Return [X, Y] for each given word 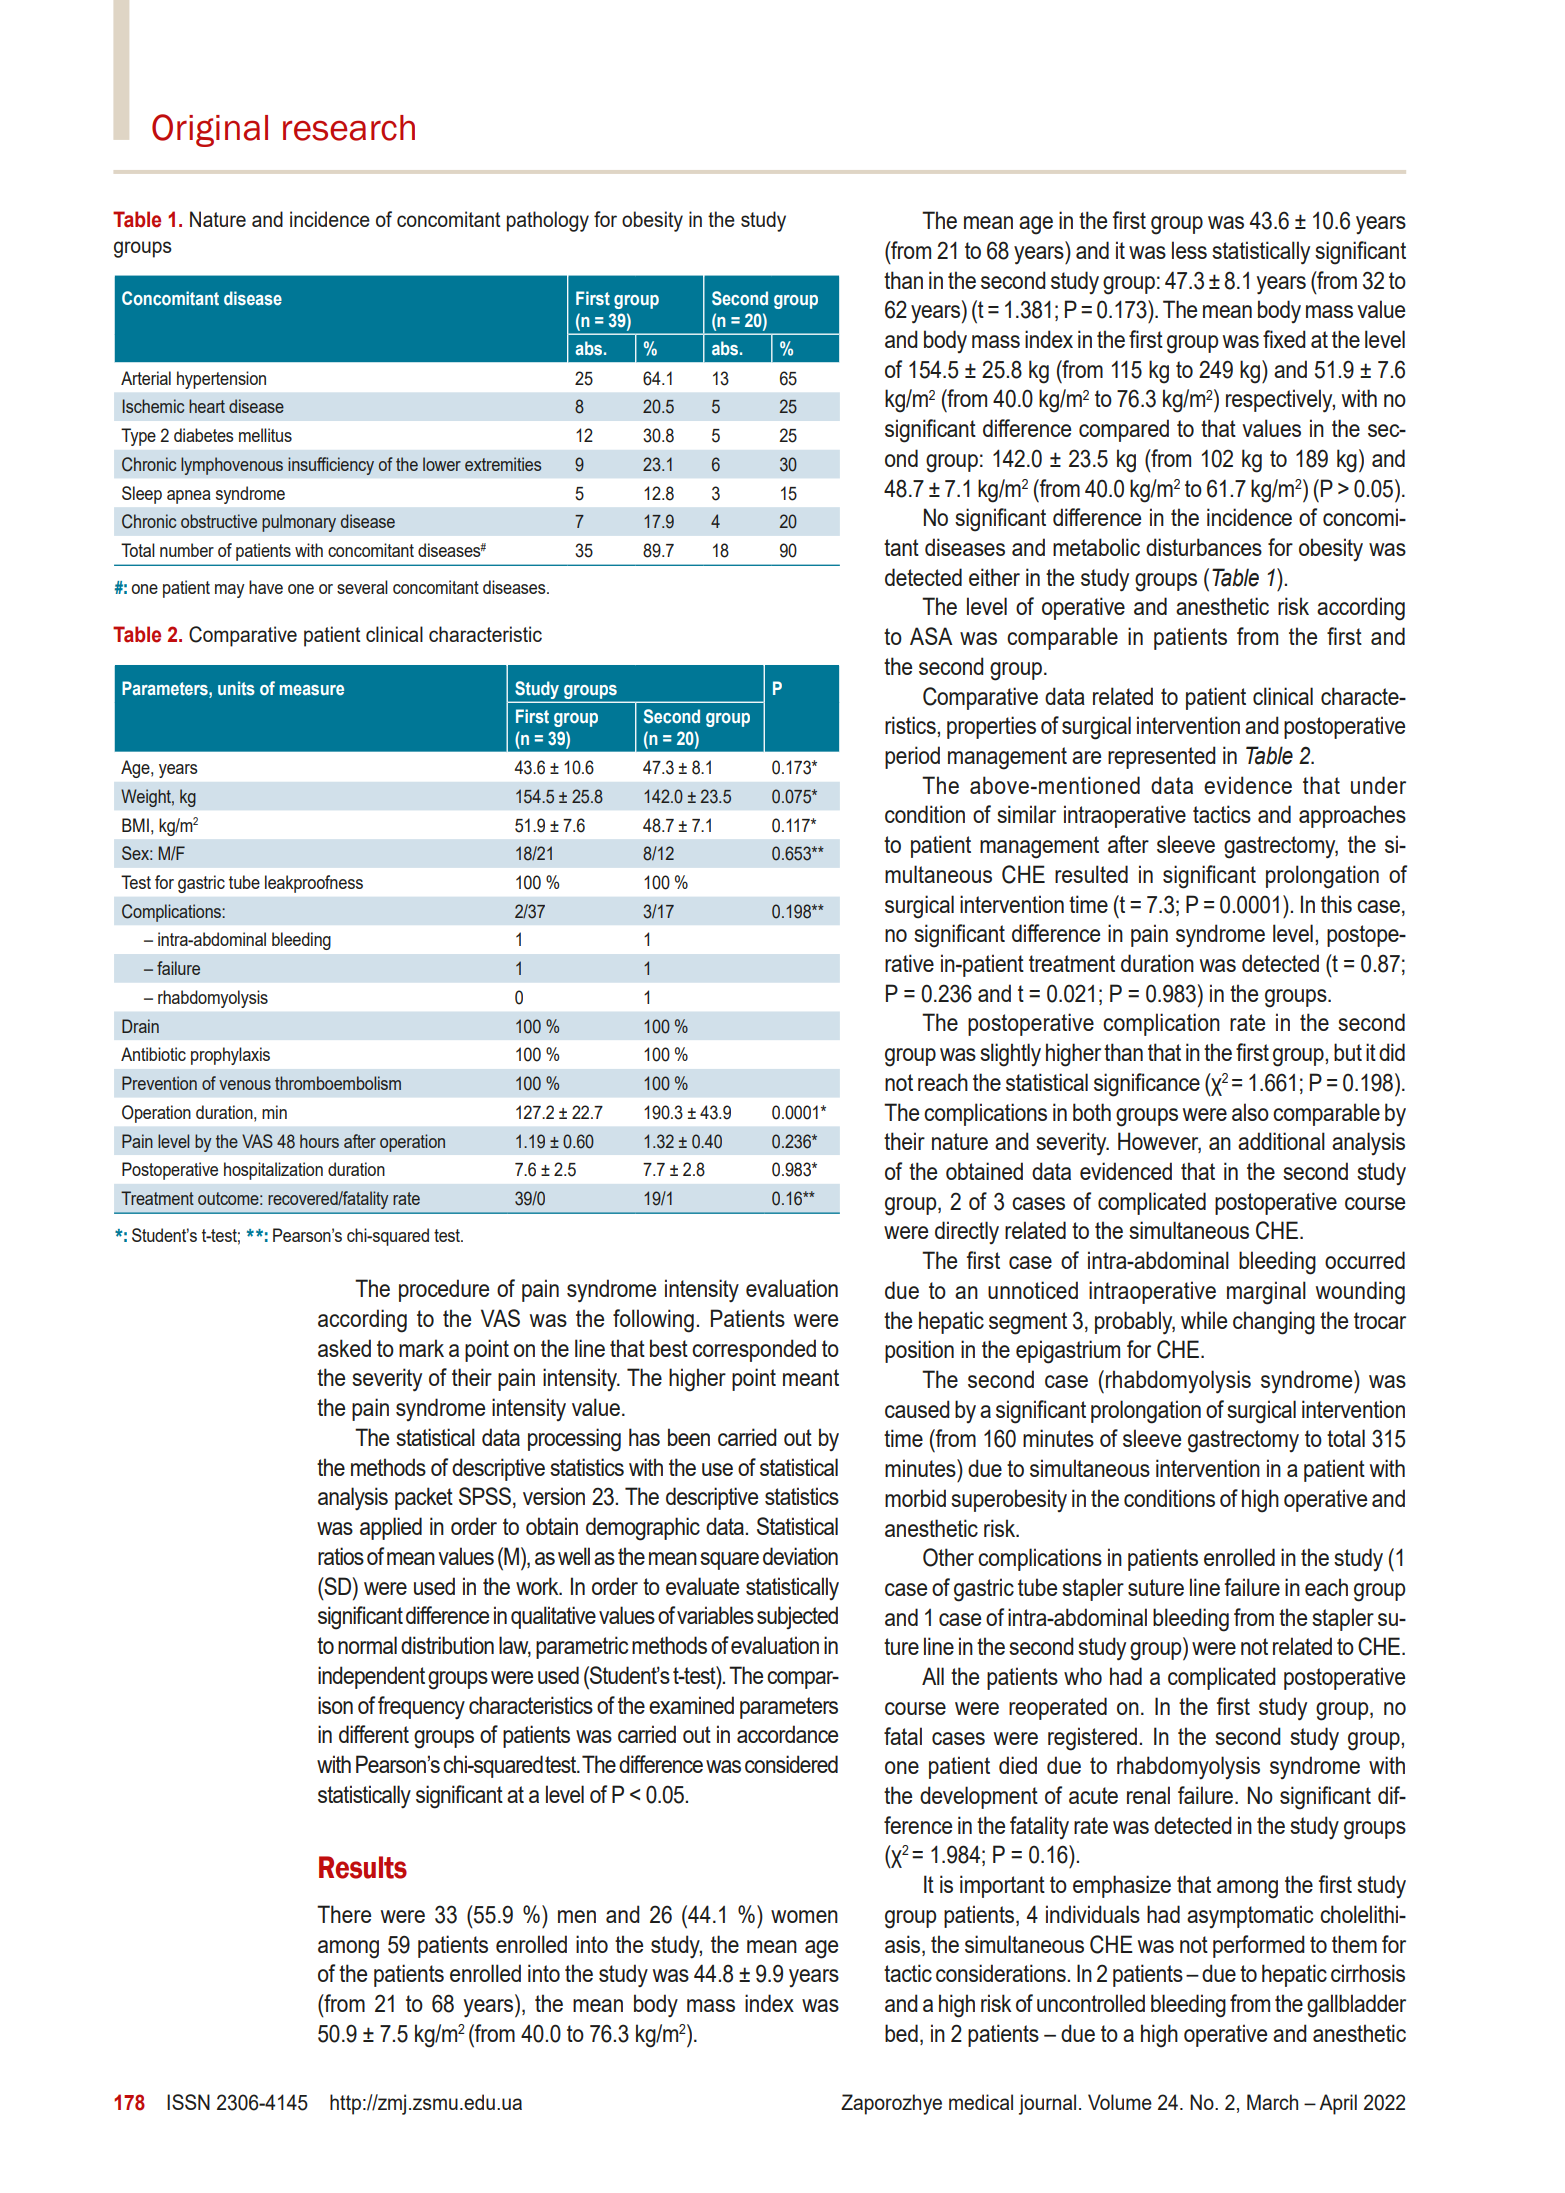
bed [901, 2033]
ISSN [188, 2102]
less [1189, 250]
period [912, 757]
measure [312, 690]
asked [344, 1348]
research [349, 128]
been [689, 1437]
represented [1162, 757]
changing [1274, 1323]
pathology [548, 221]
